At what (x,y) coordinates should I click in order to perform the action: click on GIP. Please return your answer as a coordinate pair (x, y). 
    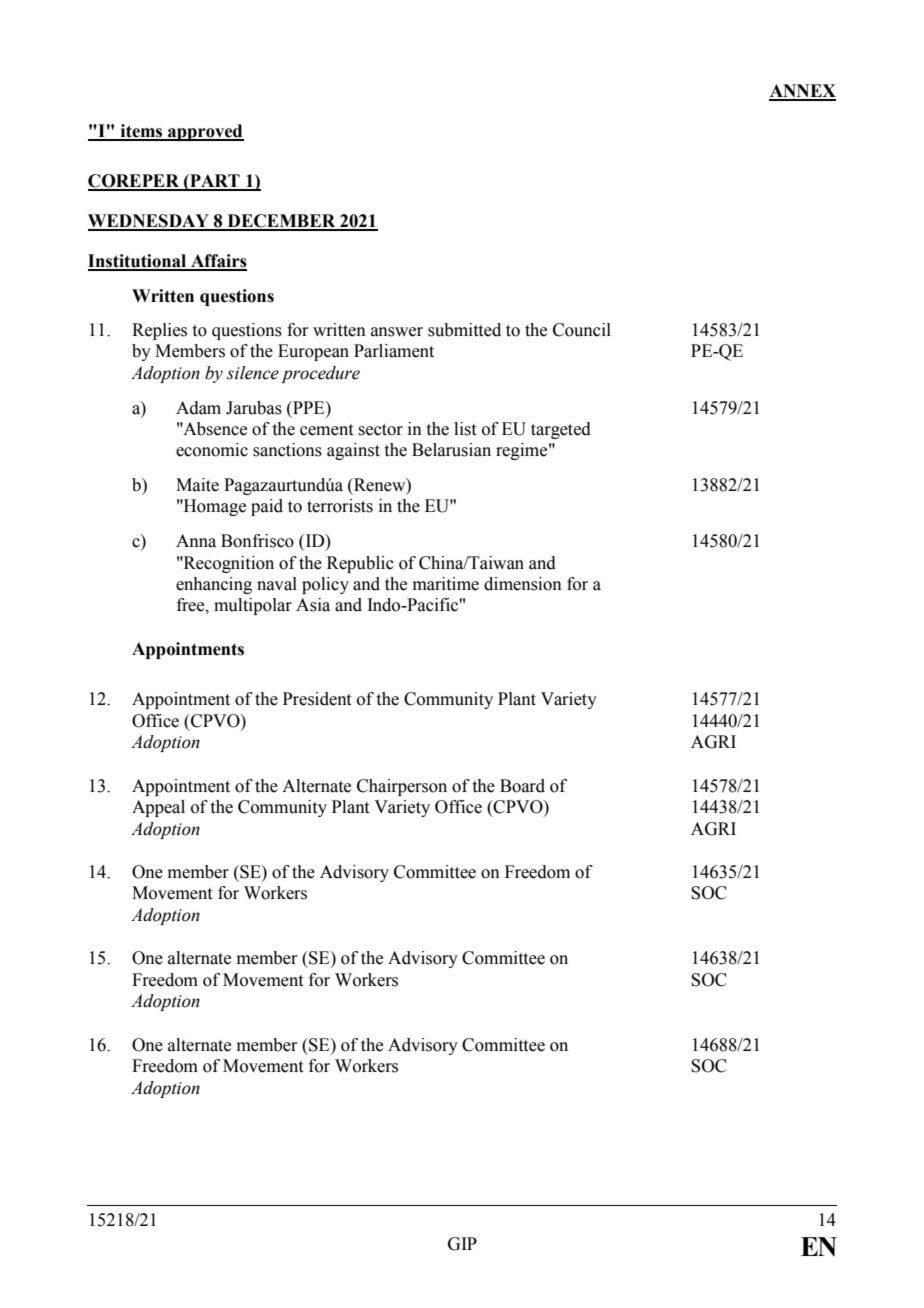
    Looking at the image, I should click on (462, 1244).
